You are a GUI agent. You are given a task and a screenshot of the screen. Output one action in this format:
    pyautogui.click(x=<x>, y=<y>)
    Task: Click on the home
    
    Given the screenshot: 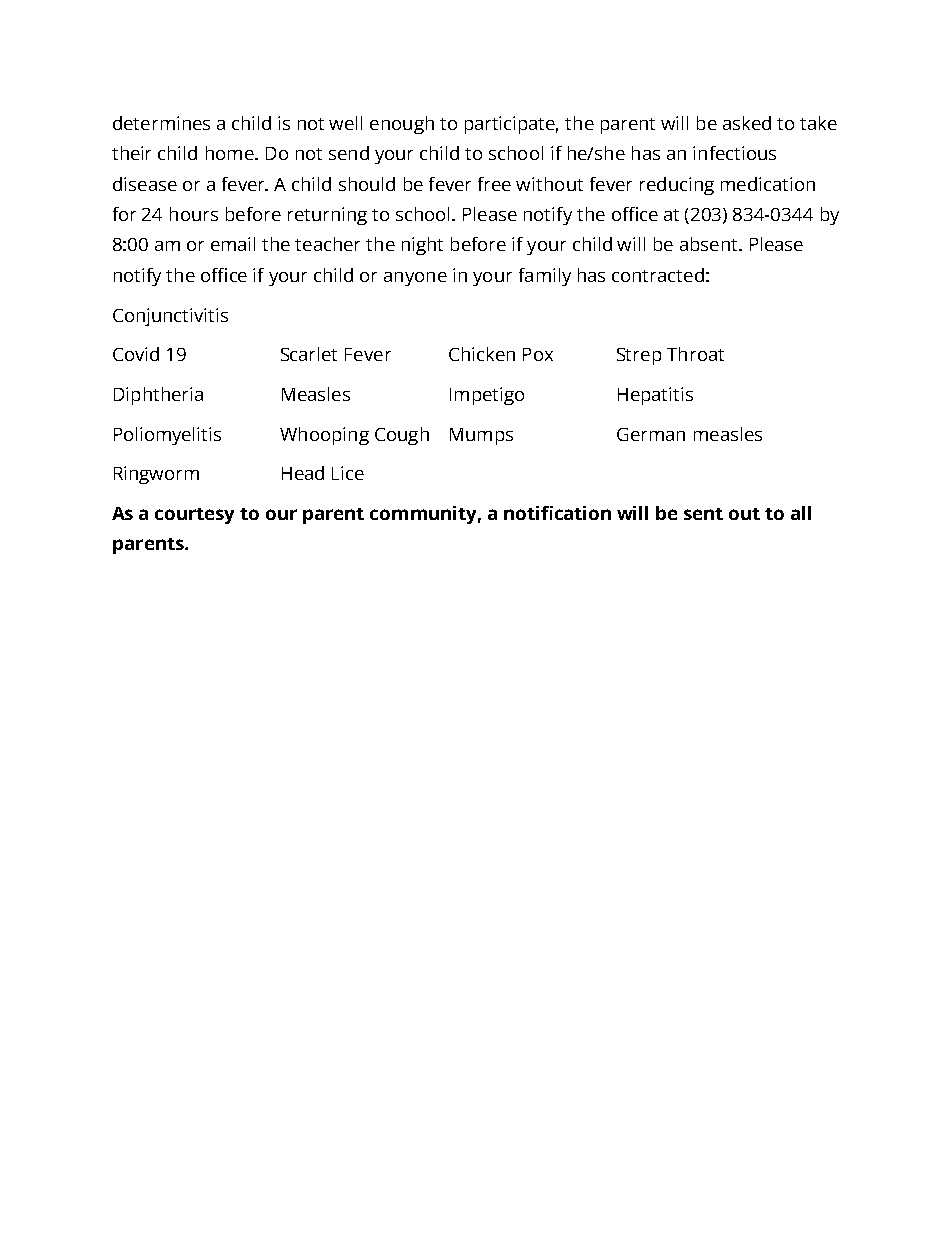 What is the action you would take?
    pyautogui.click(x=231, y=153)
